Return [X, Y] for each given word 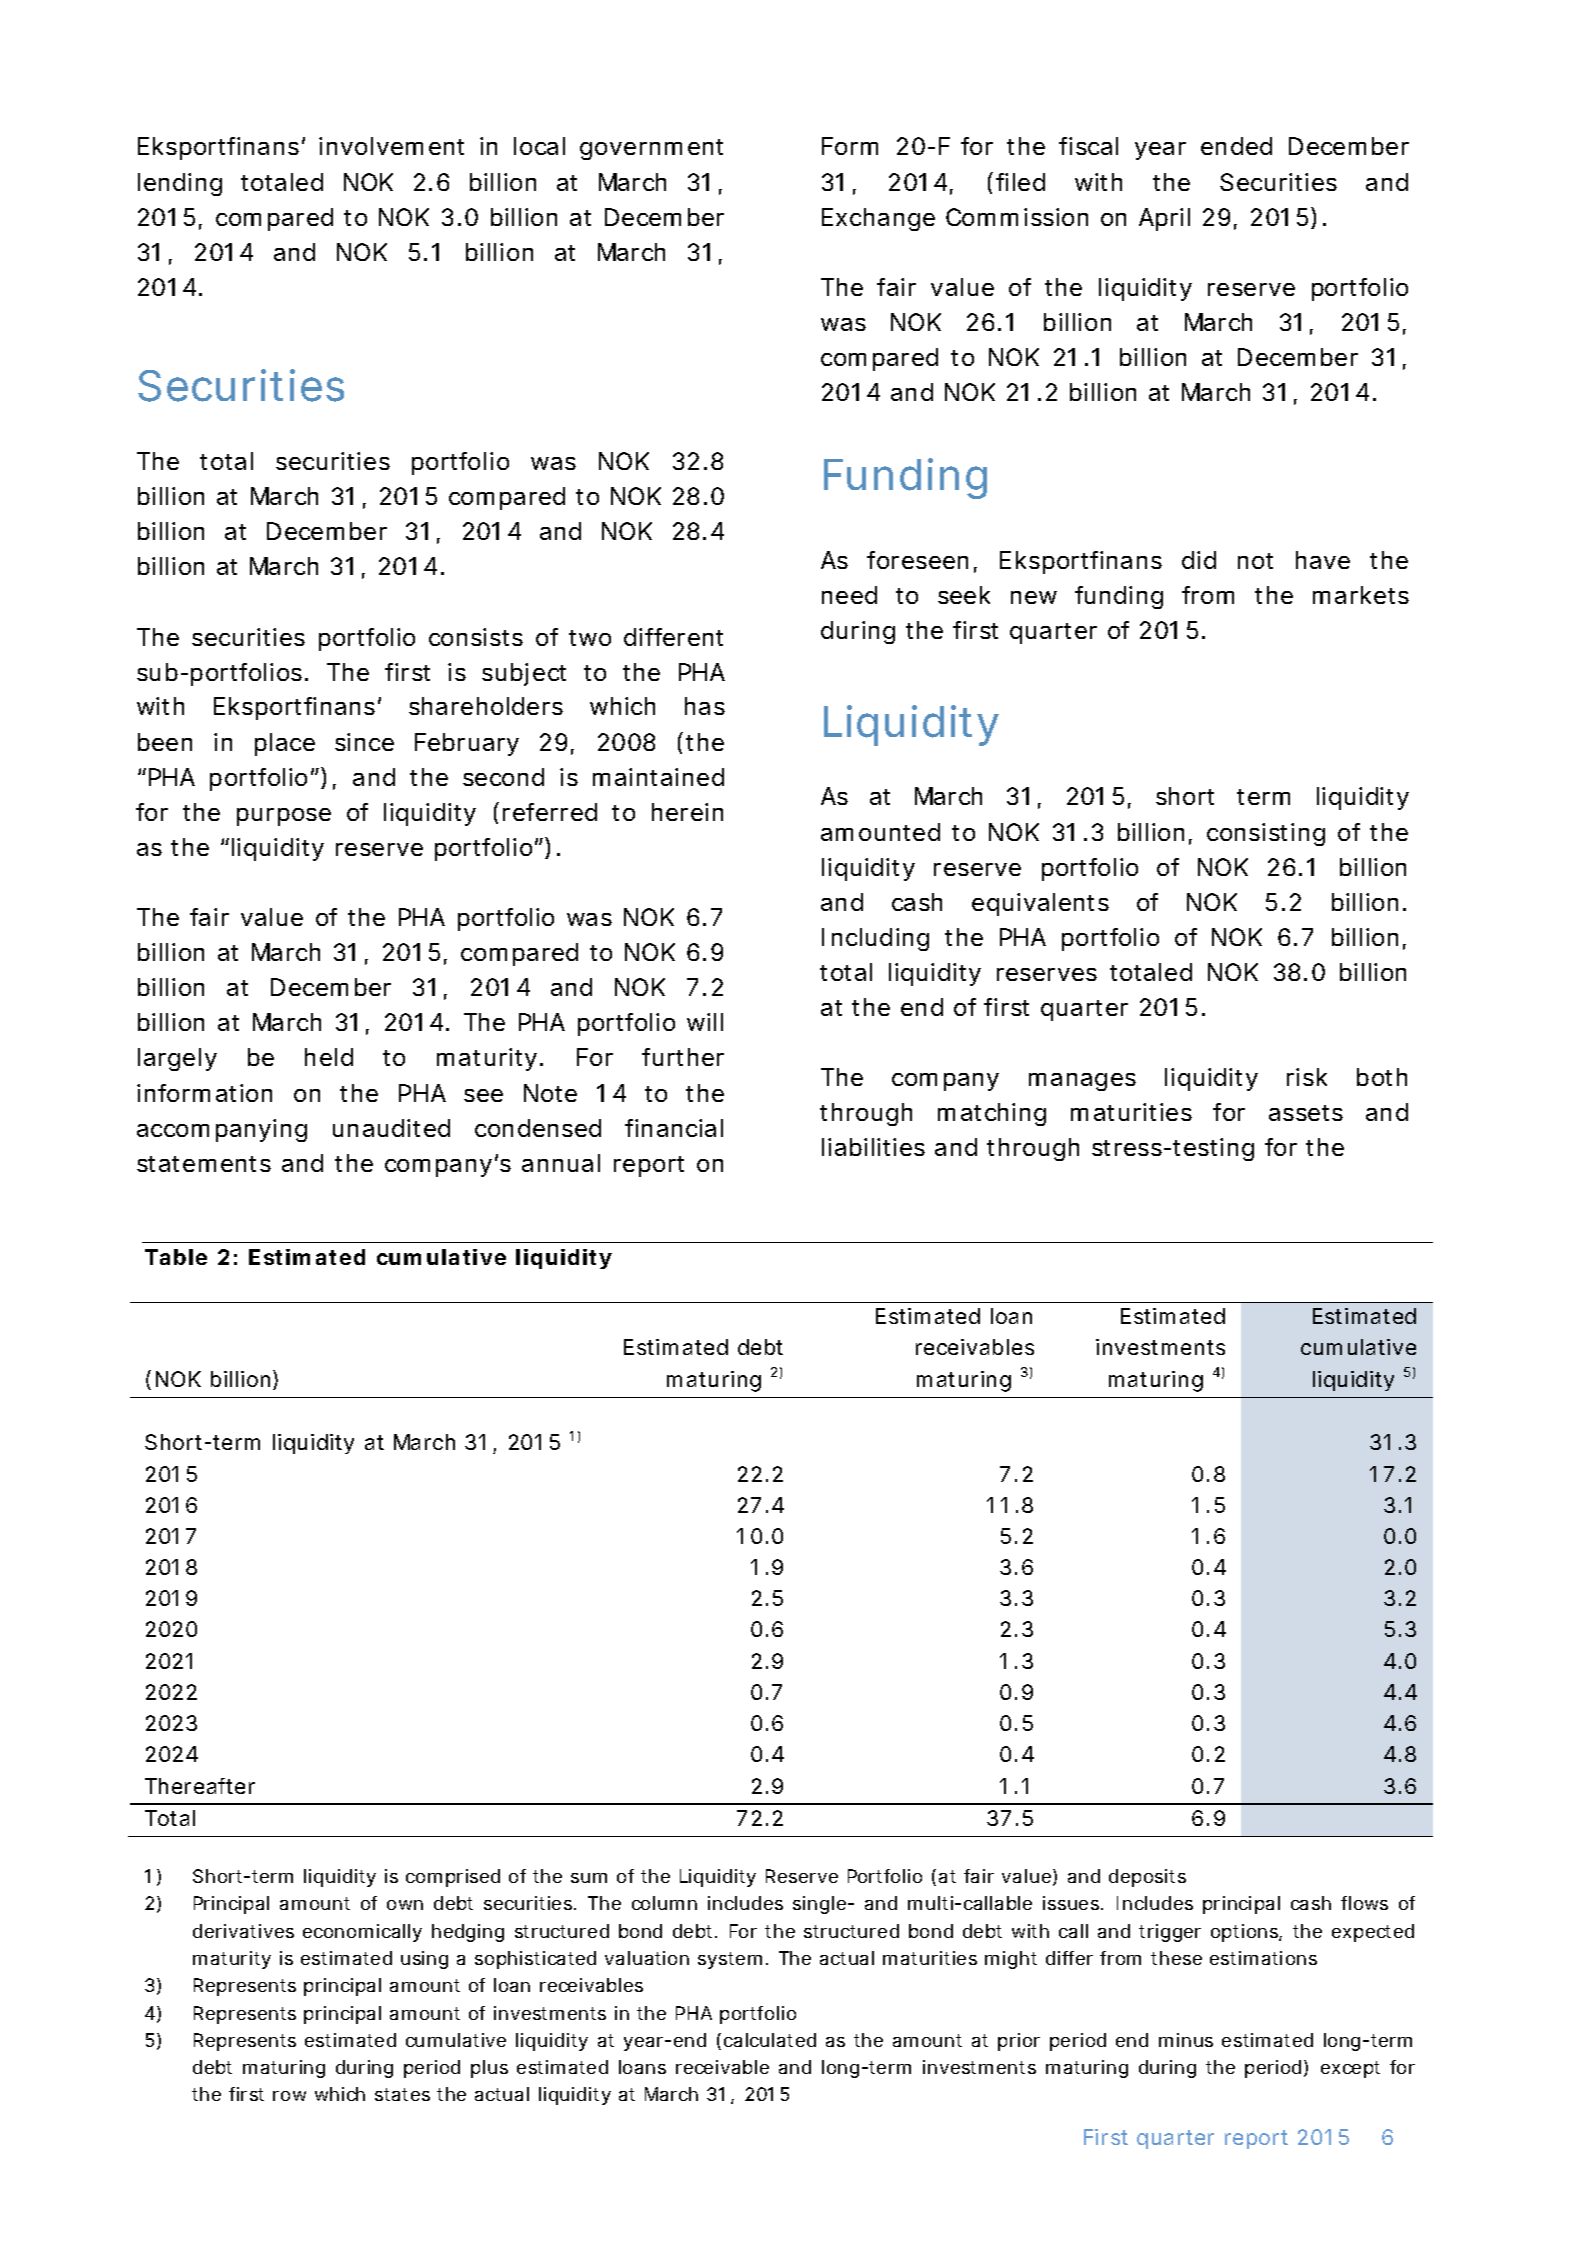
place [285, 744]
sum [589, 1878]
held [329, 1057]
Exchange [878, 219]
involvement [391, 146]
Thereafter [200, 1786]
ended [1236, 146]
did [1199, 560]
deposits [1147, 1878]
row [289, 2096]
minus [1186, 2040]
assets [1306, 1113]
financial [674, 1128]
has [705, 706]
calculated [770, 2040]
